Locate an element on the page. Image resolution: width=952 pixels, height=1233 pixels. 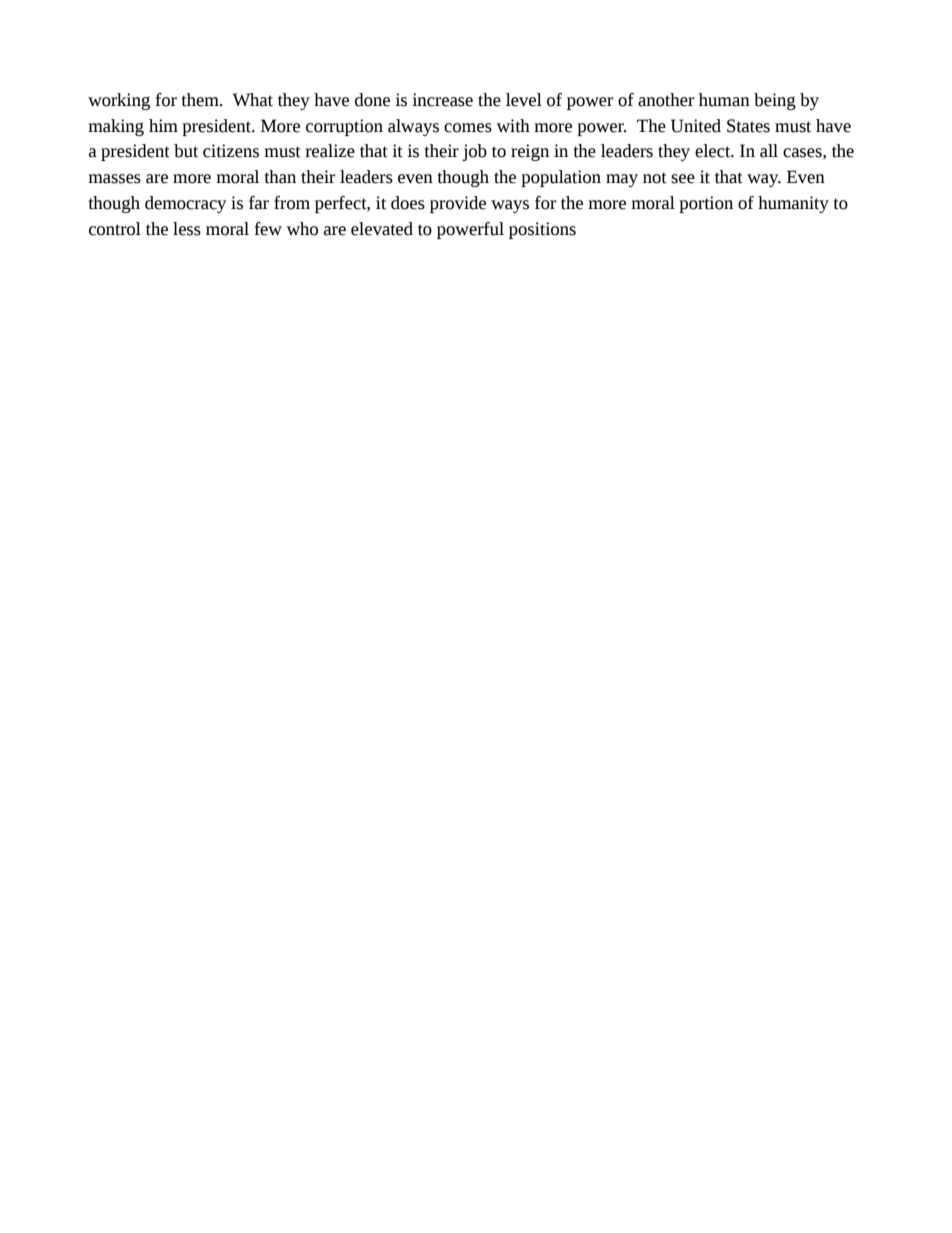
them is located at coordinates (201, 100).
